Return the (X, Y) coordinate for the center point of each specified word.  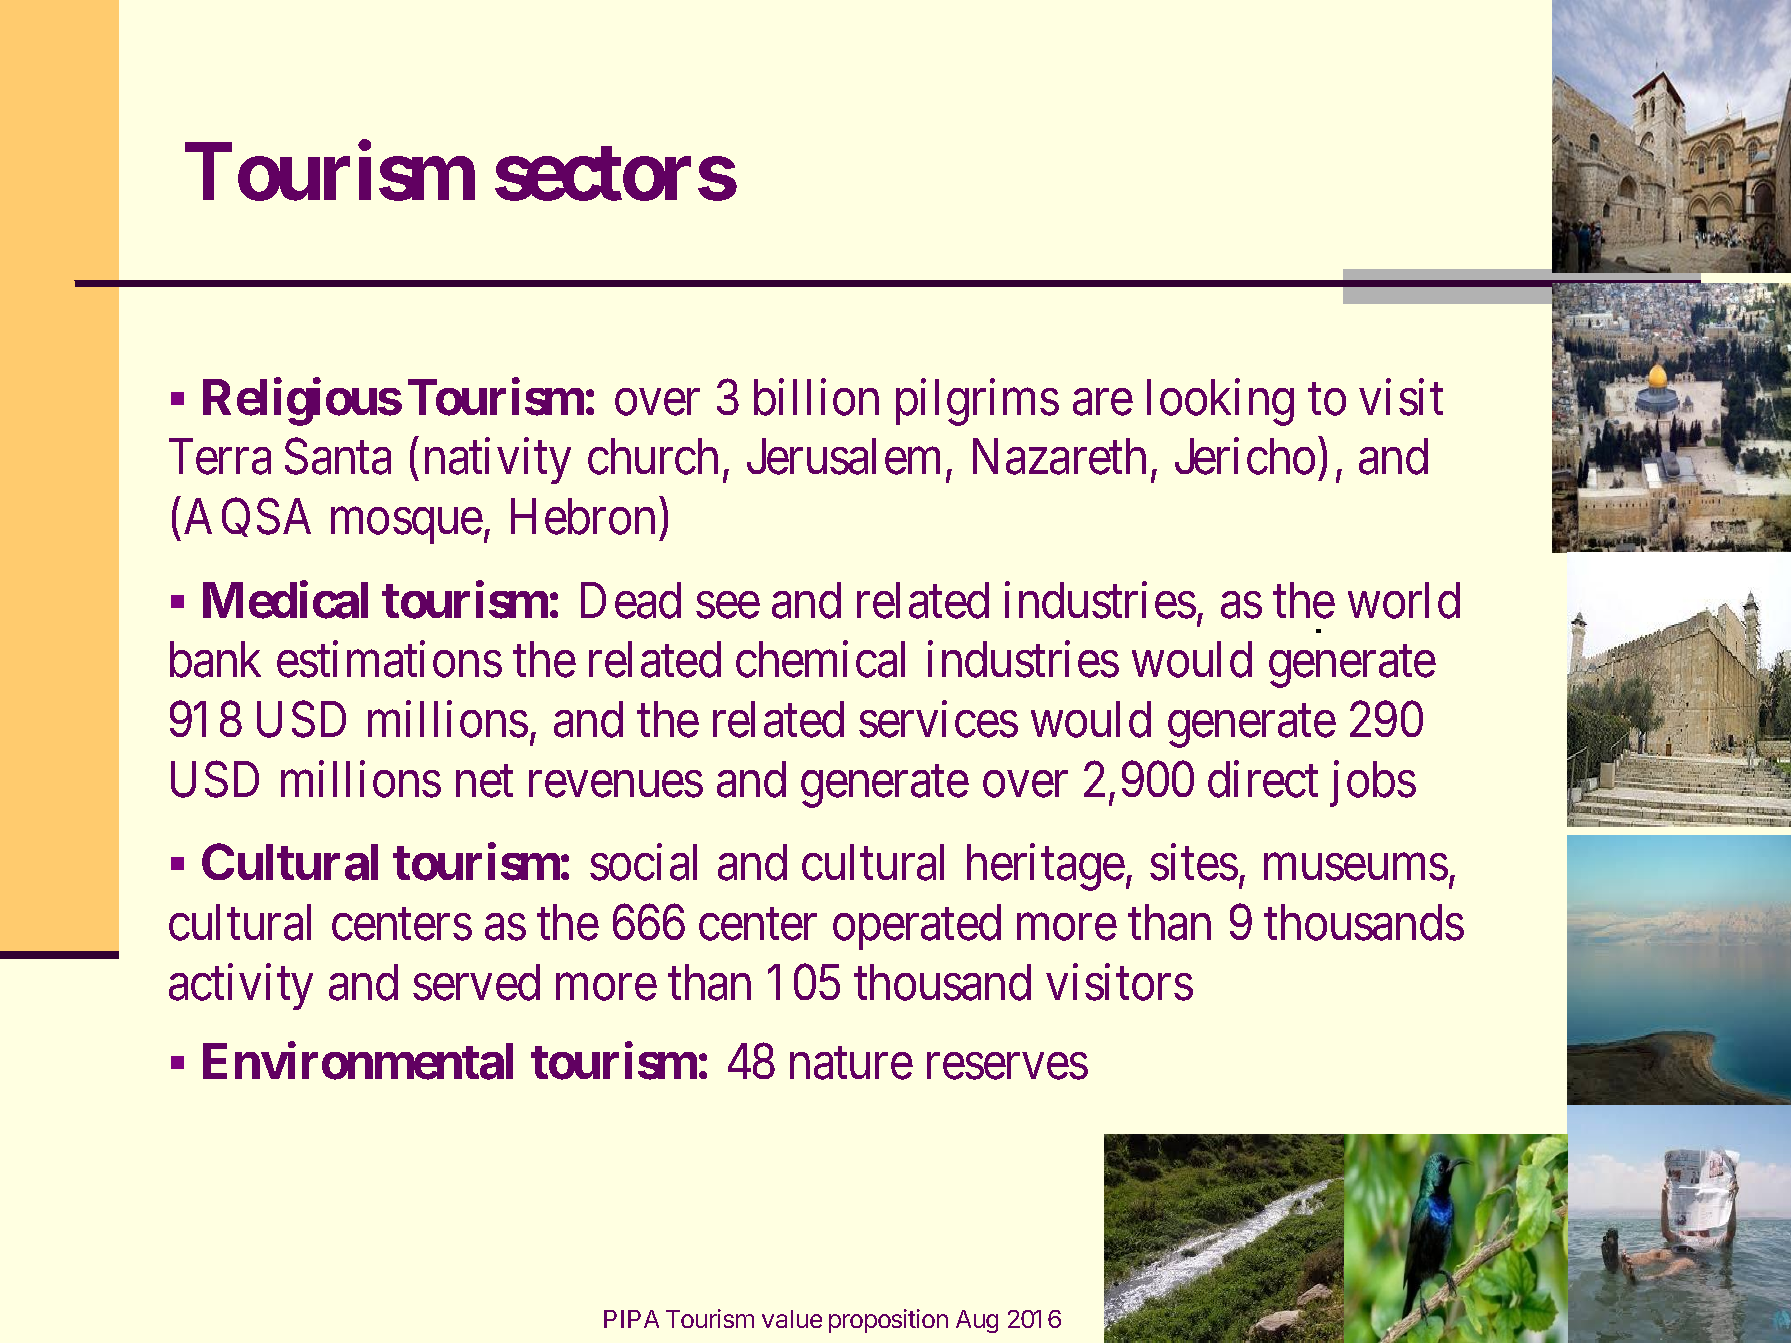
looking (1220, 402)
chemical (820, 659)
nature (851, 1064)
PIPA (631, 1319)
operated (917, 927)
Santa (338, 457)
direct (1263, 779)
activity (241, 987)
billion (816, 397)
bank (215, 659)
